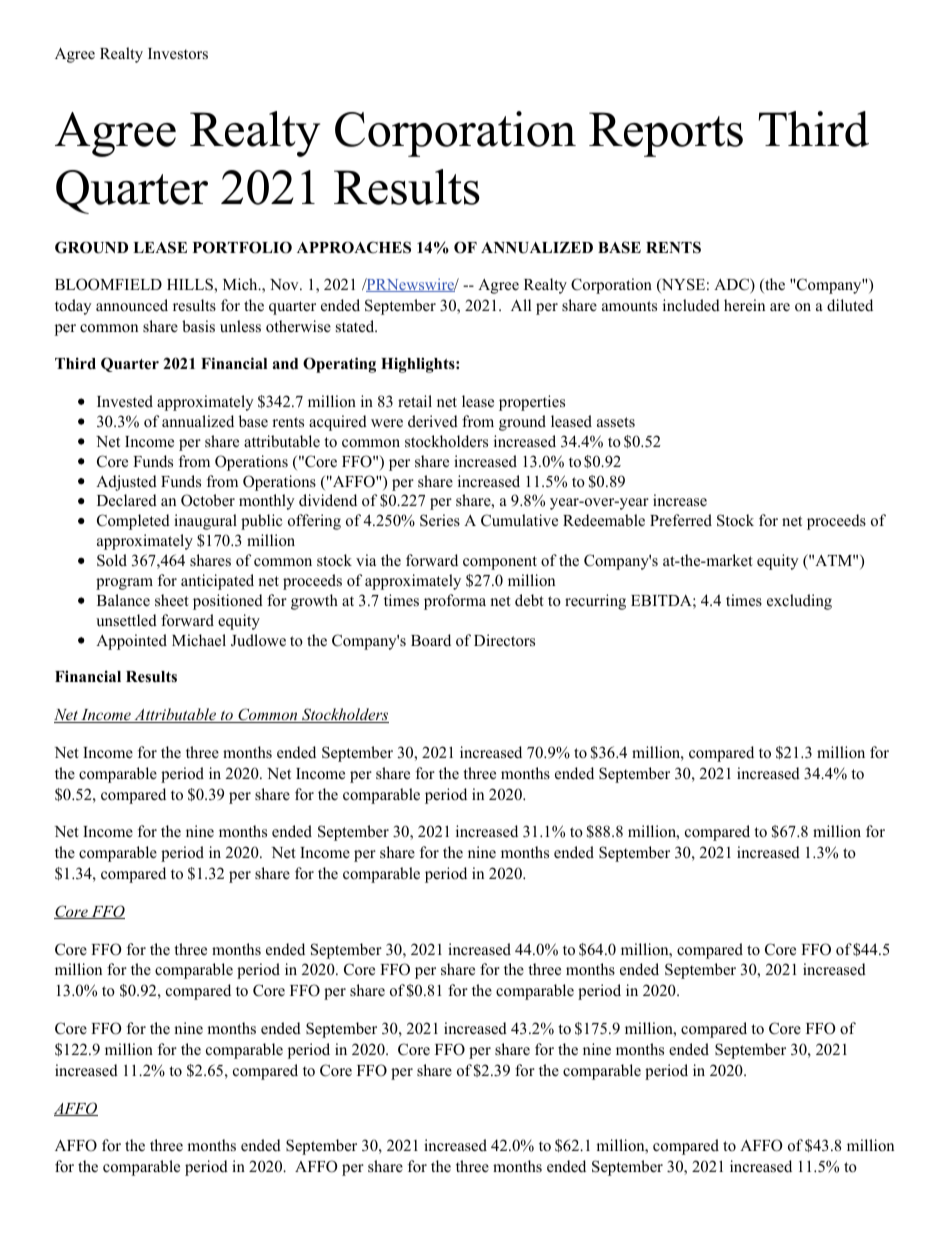  What do you see at coordinates (126, 483) in the screenshot?
I see `Adjusted` at bounding box center [126, 483].
